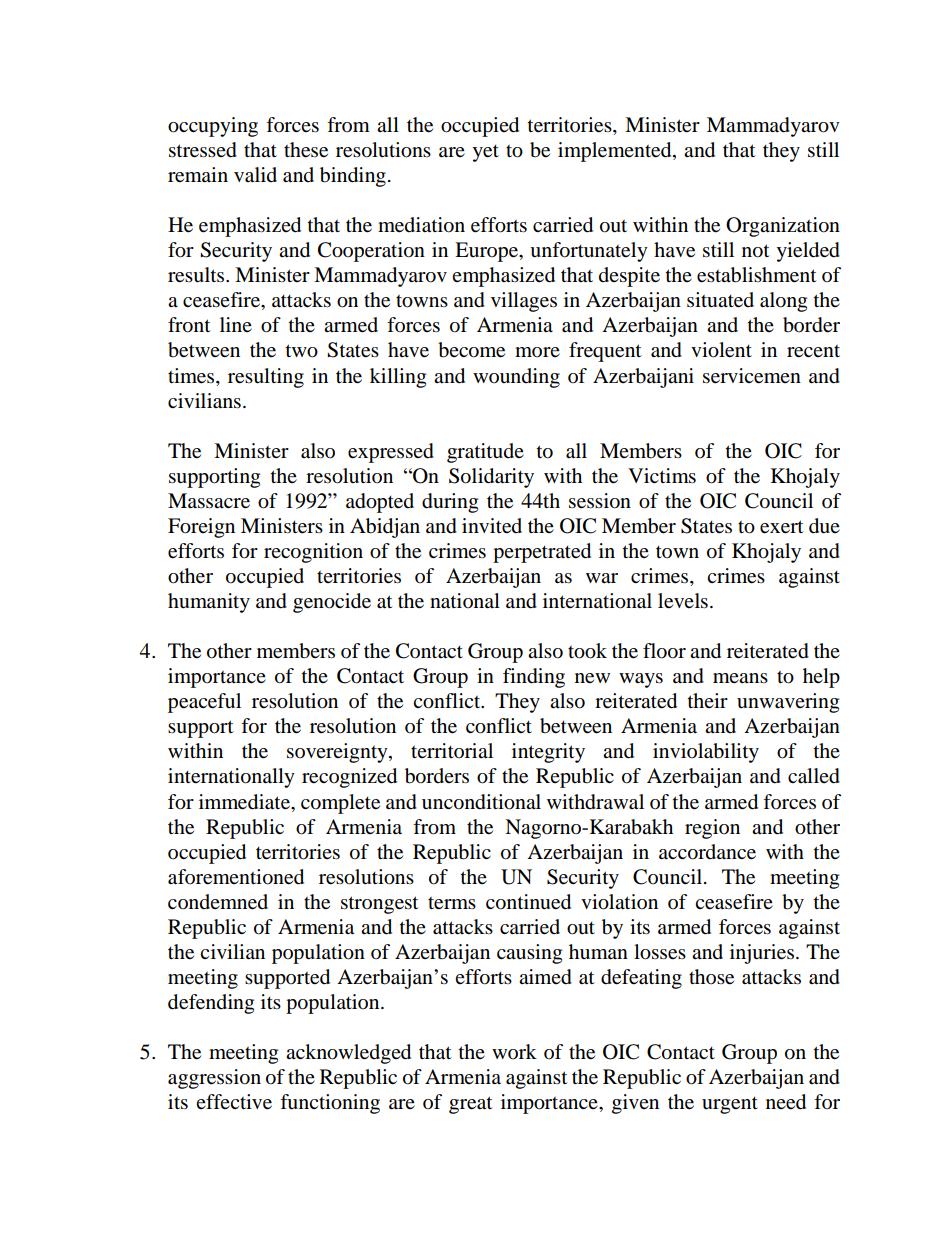 This image has height=1233, width=952. What do you see at coordinates (236, 877) in the image?
I see `aforementioned` at bounding box center [236, 877].
